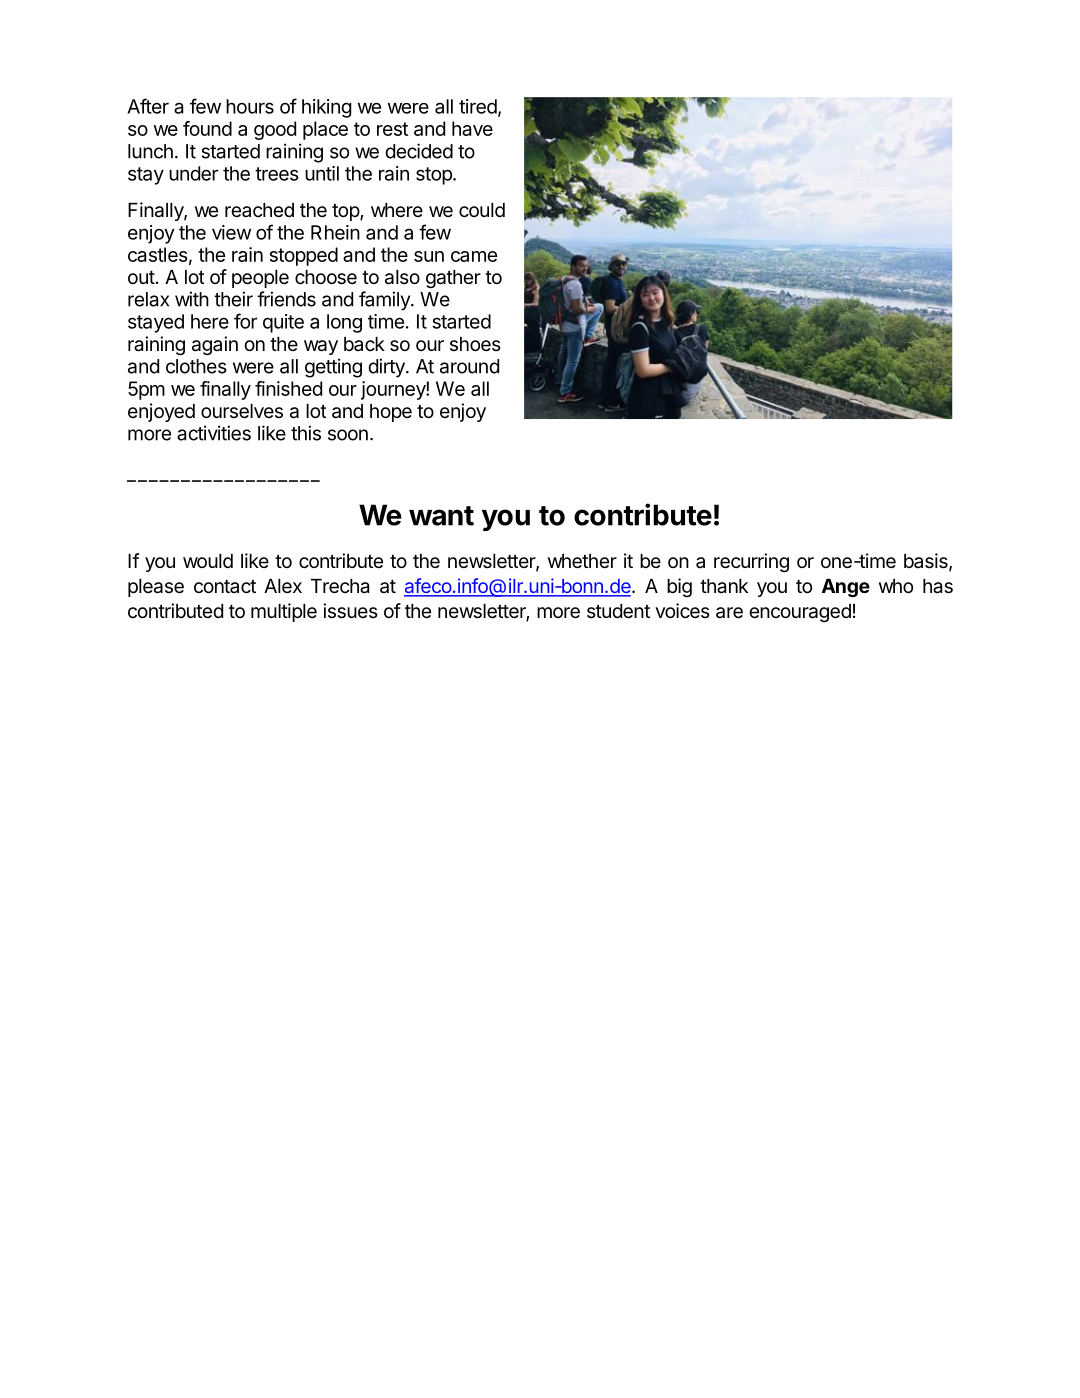 The height and width of the image is (1398, 1080). What do you see at coordinates (469, 366) in the image?
I see `around` at bounding box center [469, 366].
